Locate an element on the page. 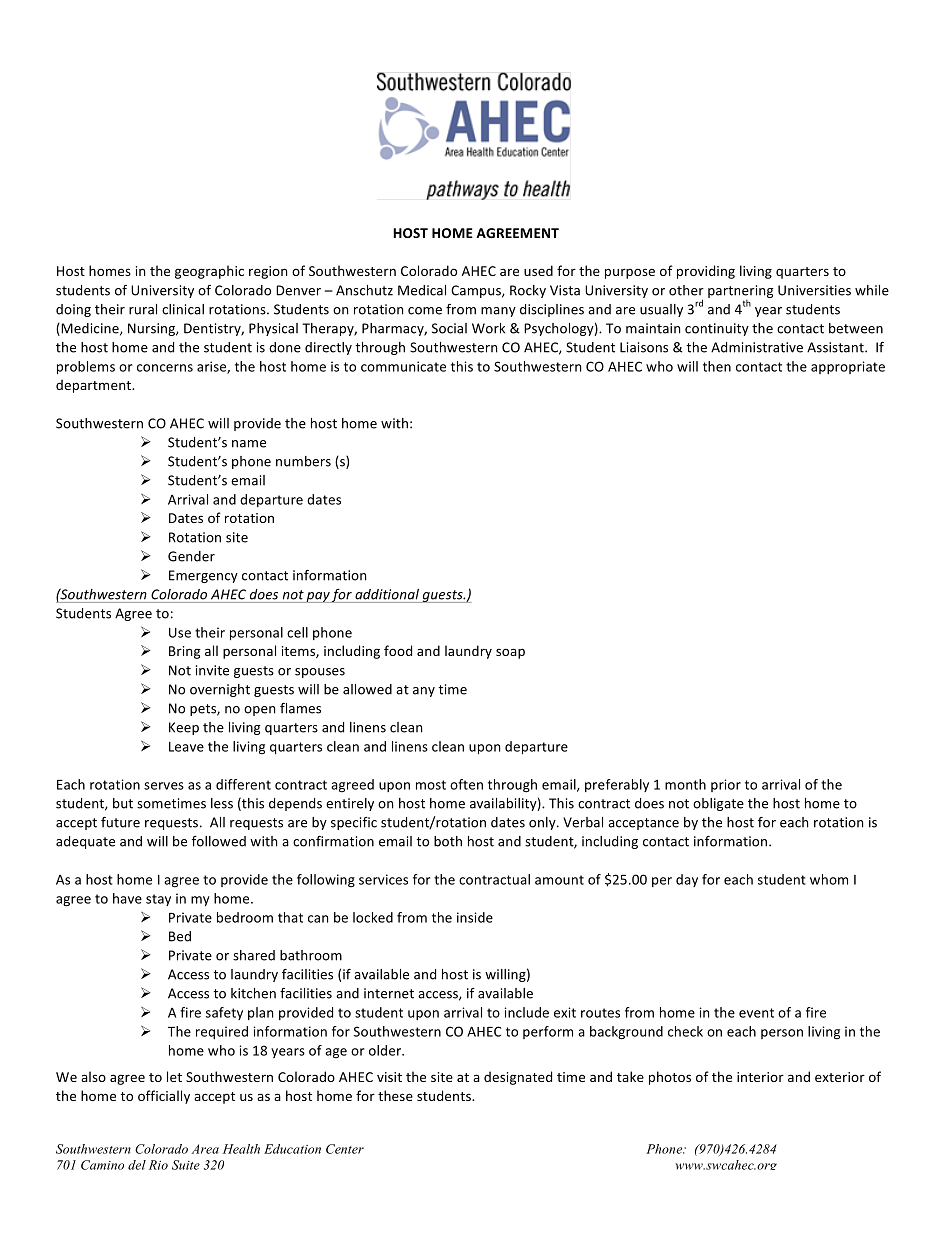  partnering is located at coordinates (740, 291).
